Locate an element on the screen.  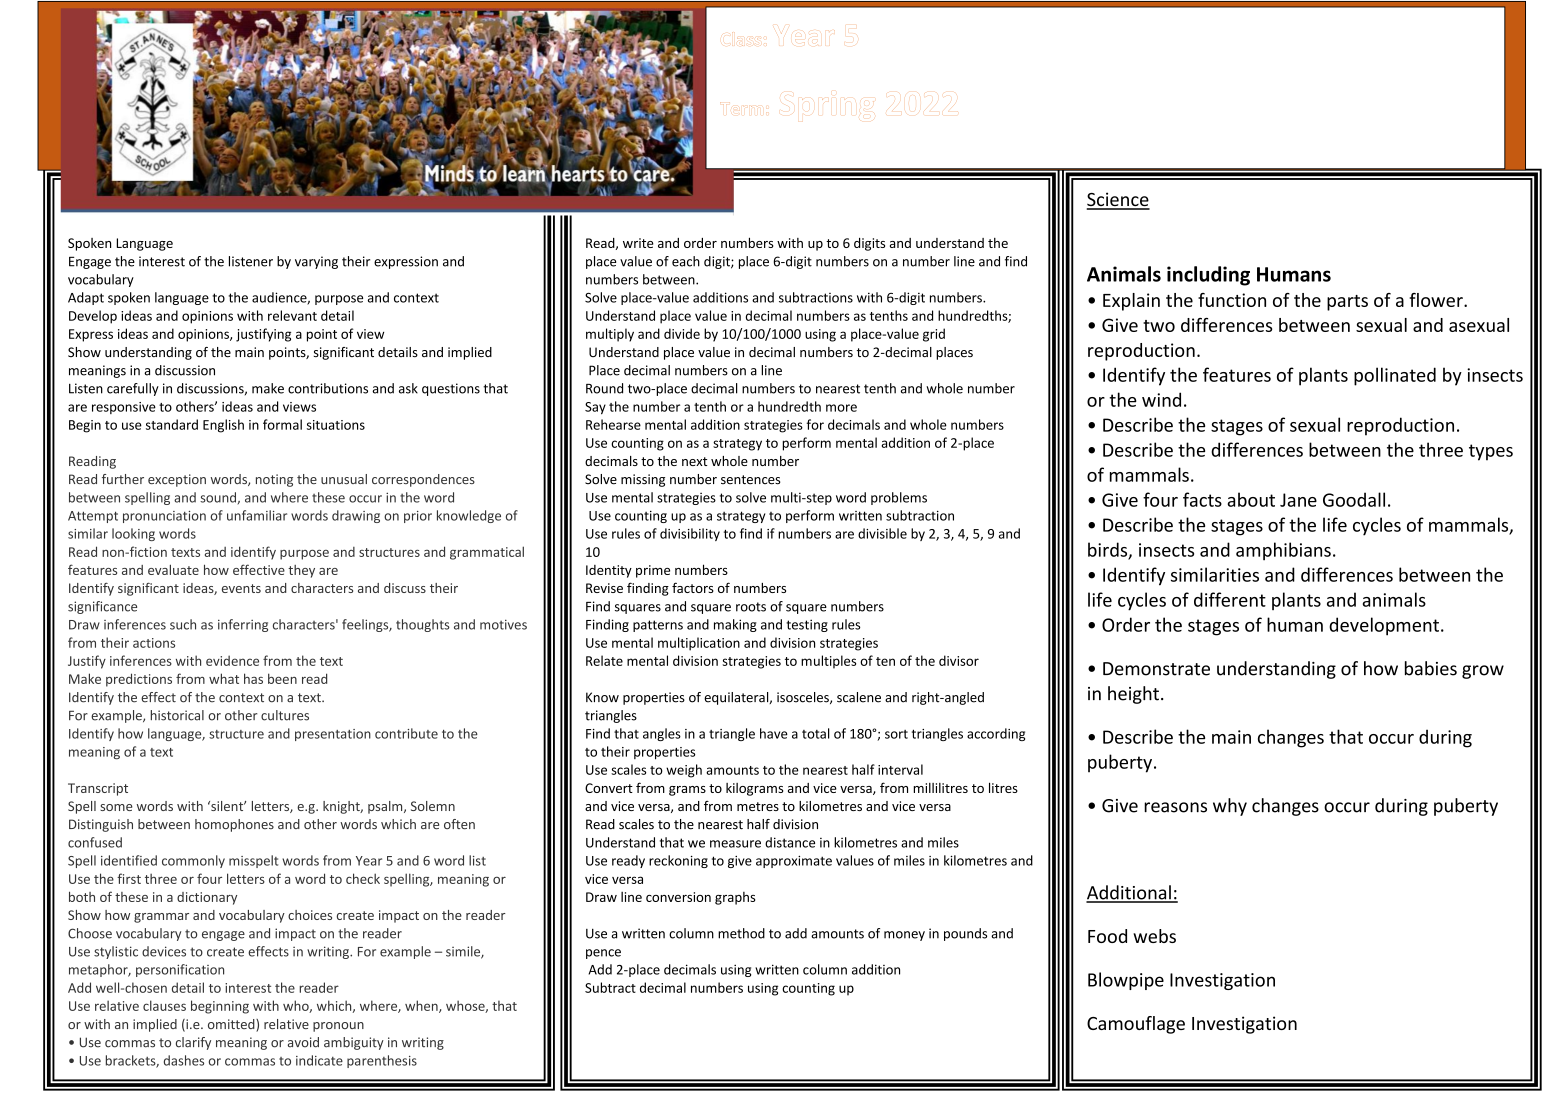
Camouflage is located at coordinates (1136, 1025).
